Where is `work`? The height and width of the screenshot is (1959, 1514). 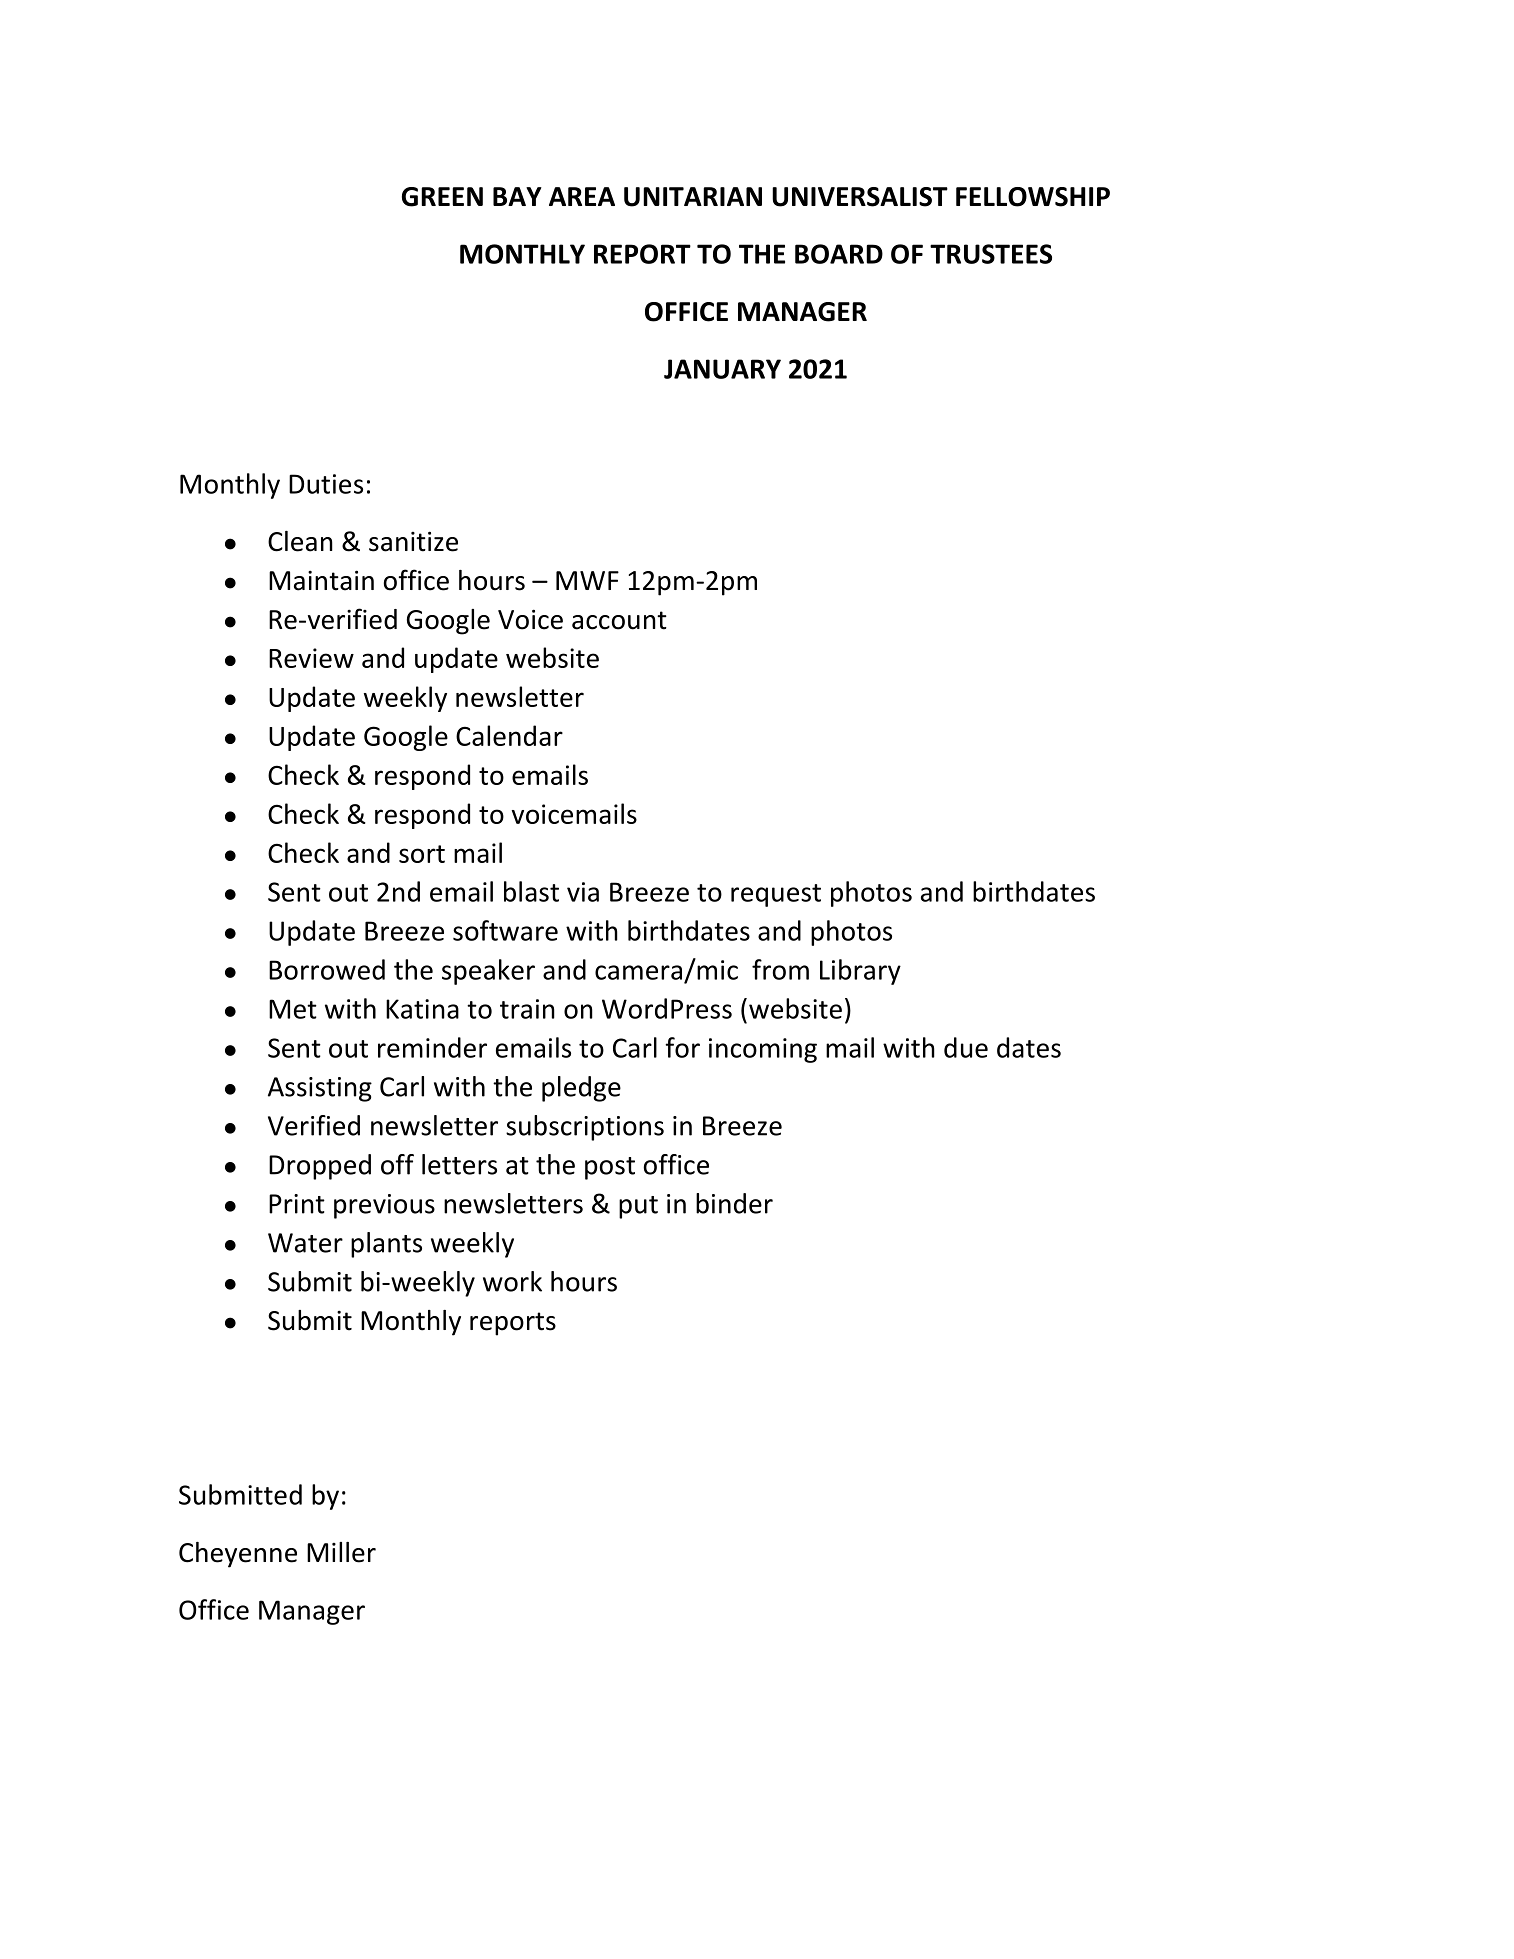 work is located at coordinates (512, 1281).
